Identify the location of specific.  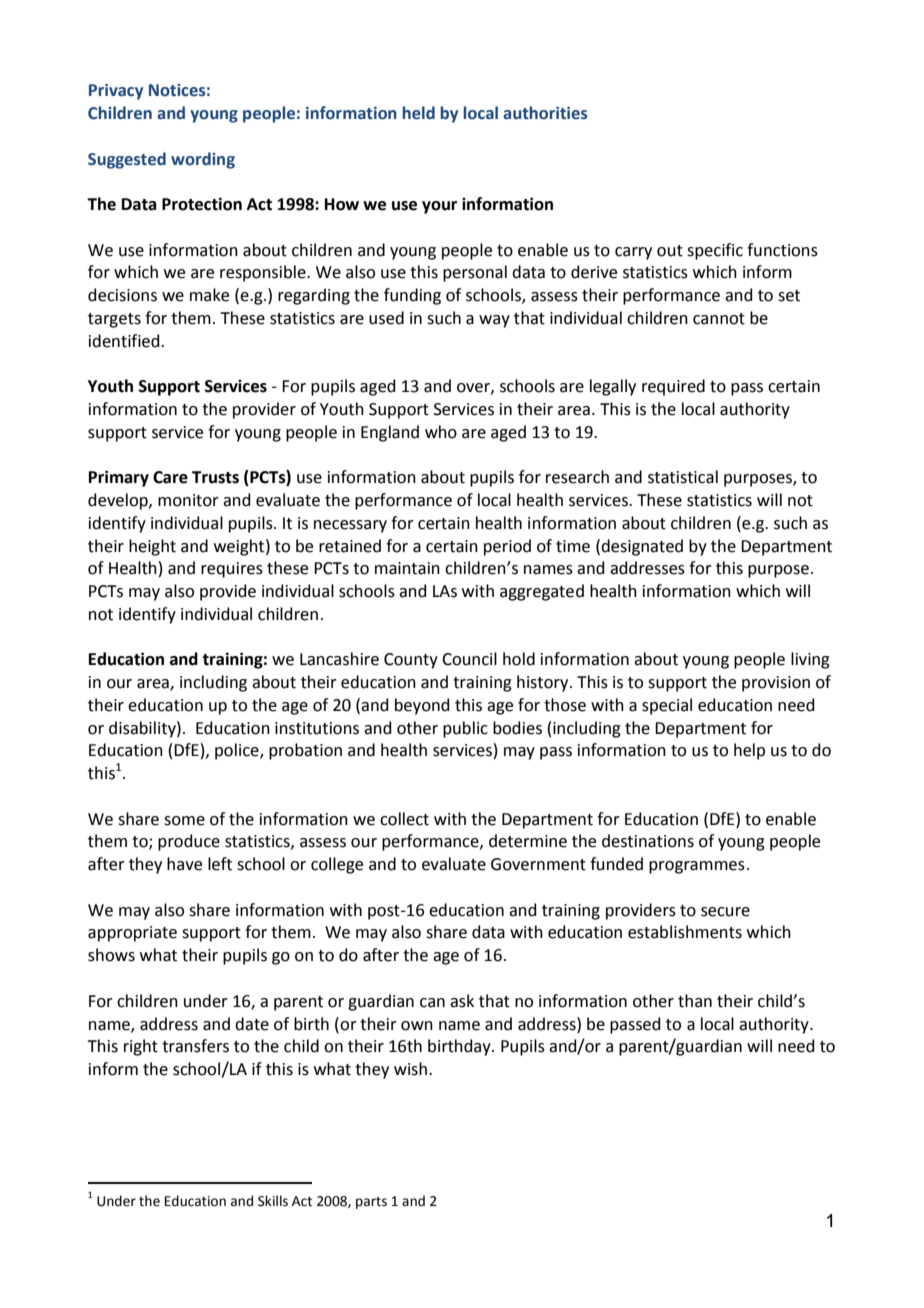
(715, 251).
